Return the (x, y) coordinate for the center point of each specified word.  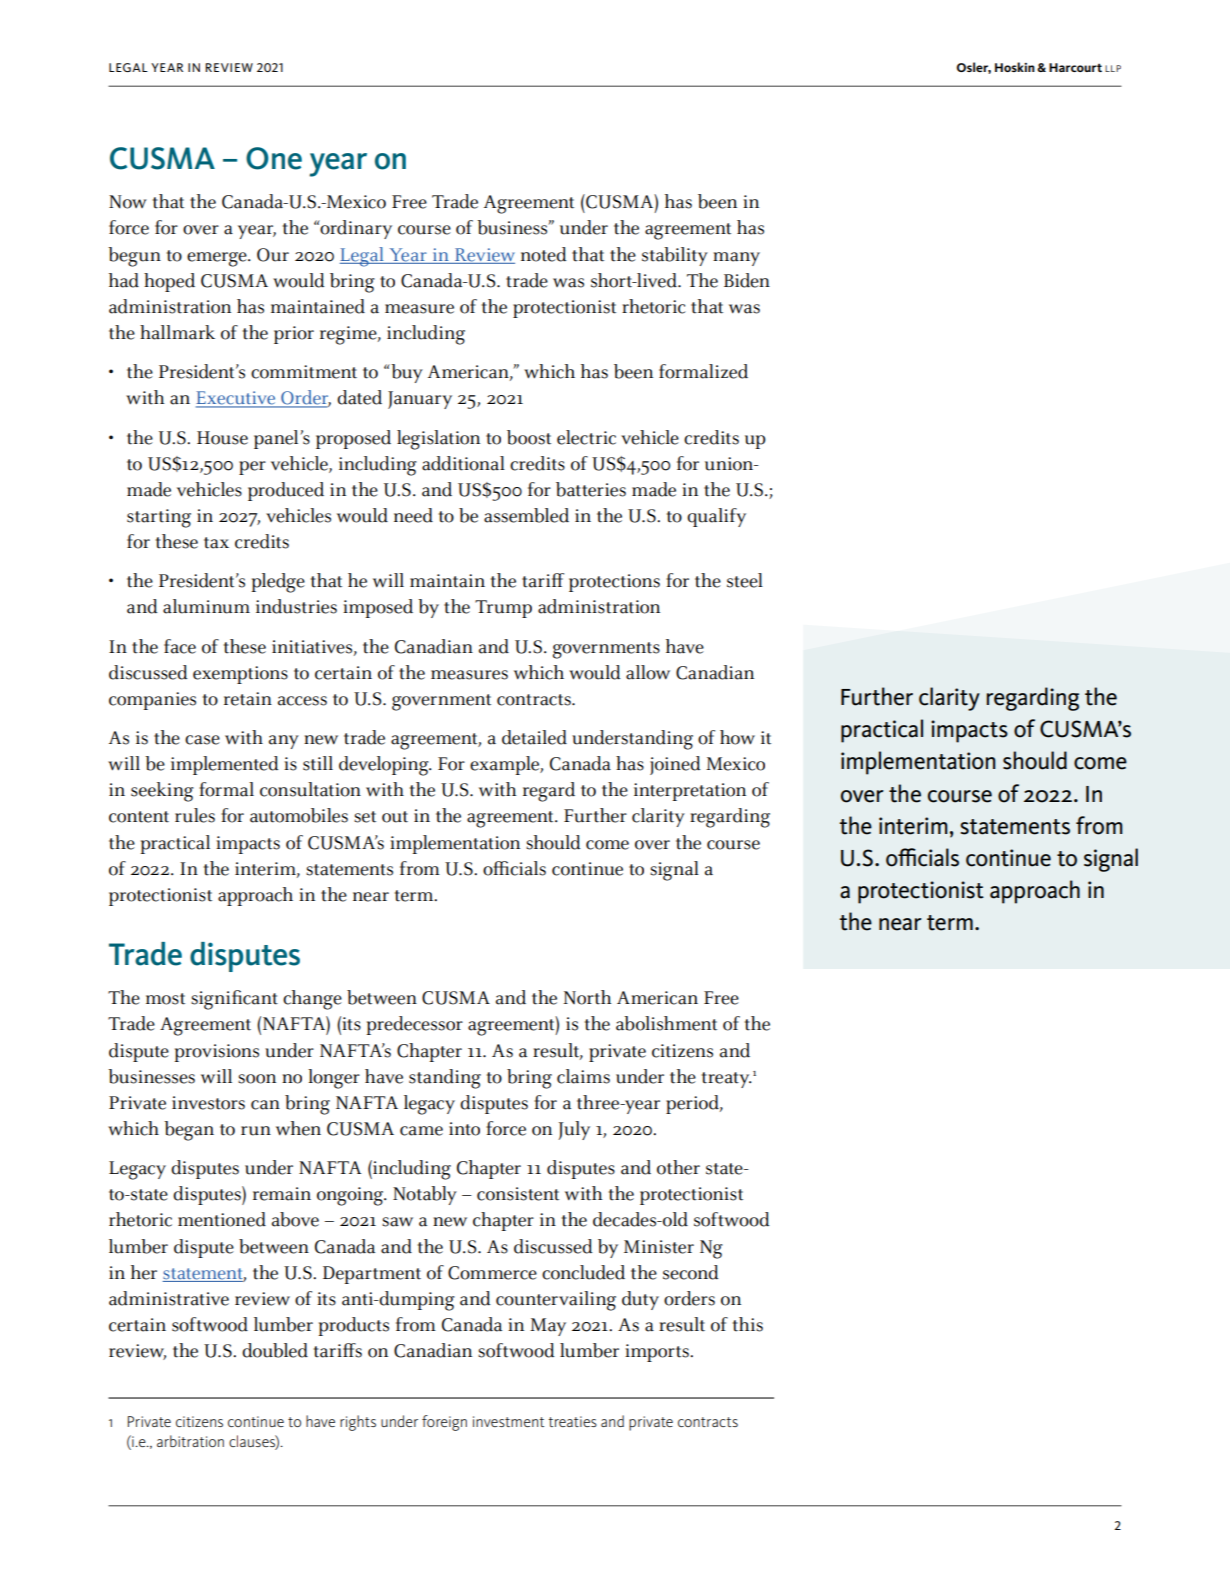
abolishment (666, 1023)
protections (614, 583)
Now (128, 202)
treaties (572, 1421)
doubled (275, 1350)
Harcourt (1075, 67)
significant (234, 1000)
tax (216, 543)
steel (745, 580)
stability (675, 256)
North (587, 997)
